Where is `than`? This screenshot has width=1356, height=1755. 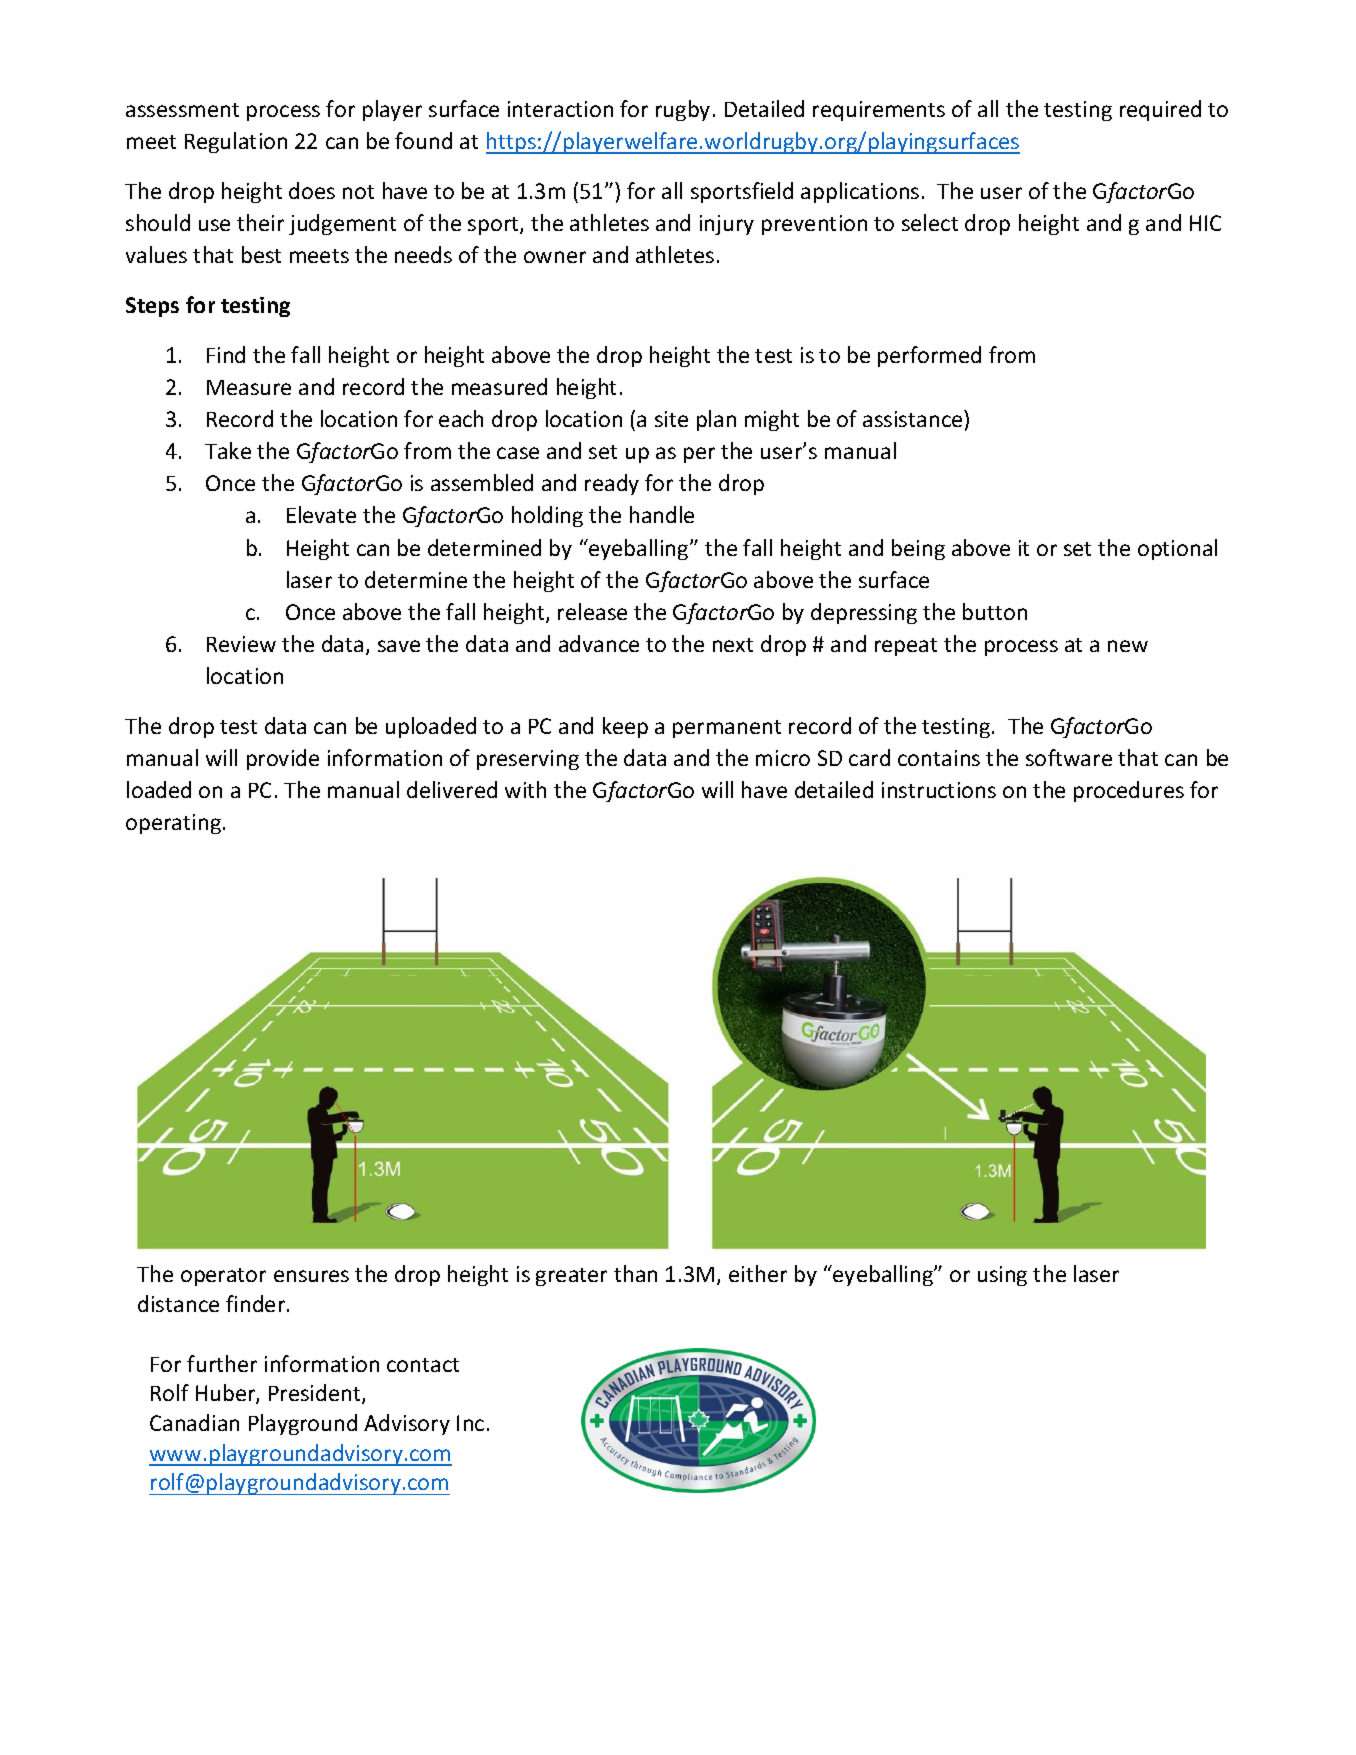
than is located at coordinates (635, 1273).
